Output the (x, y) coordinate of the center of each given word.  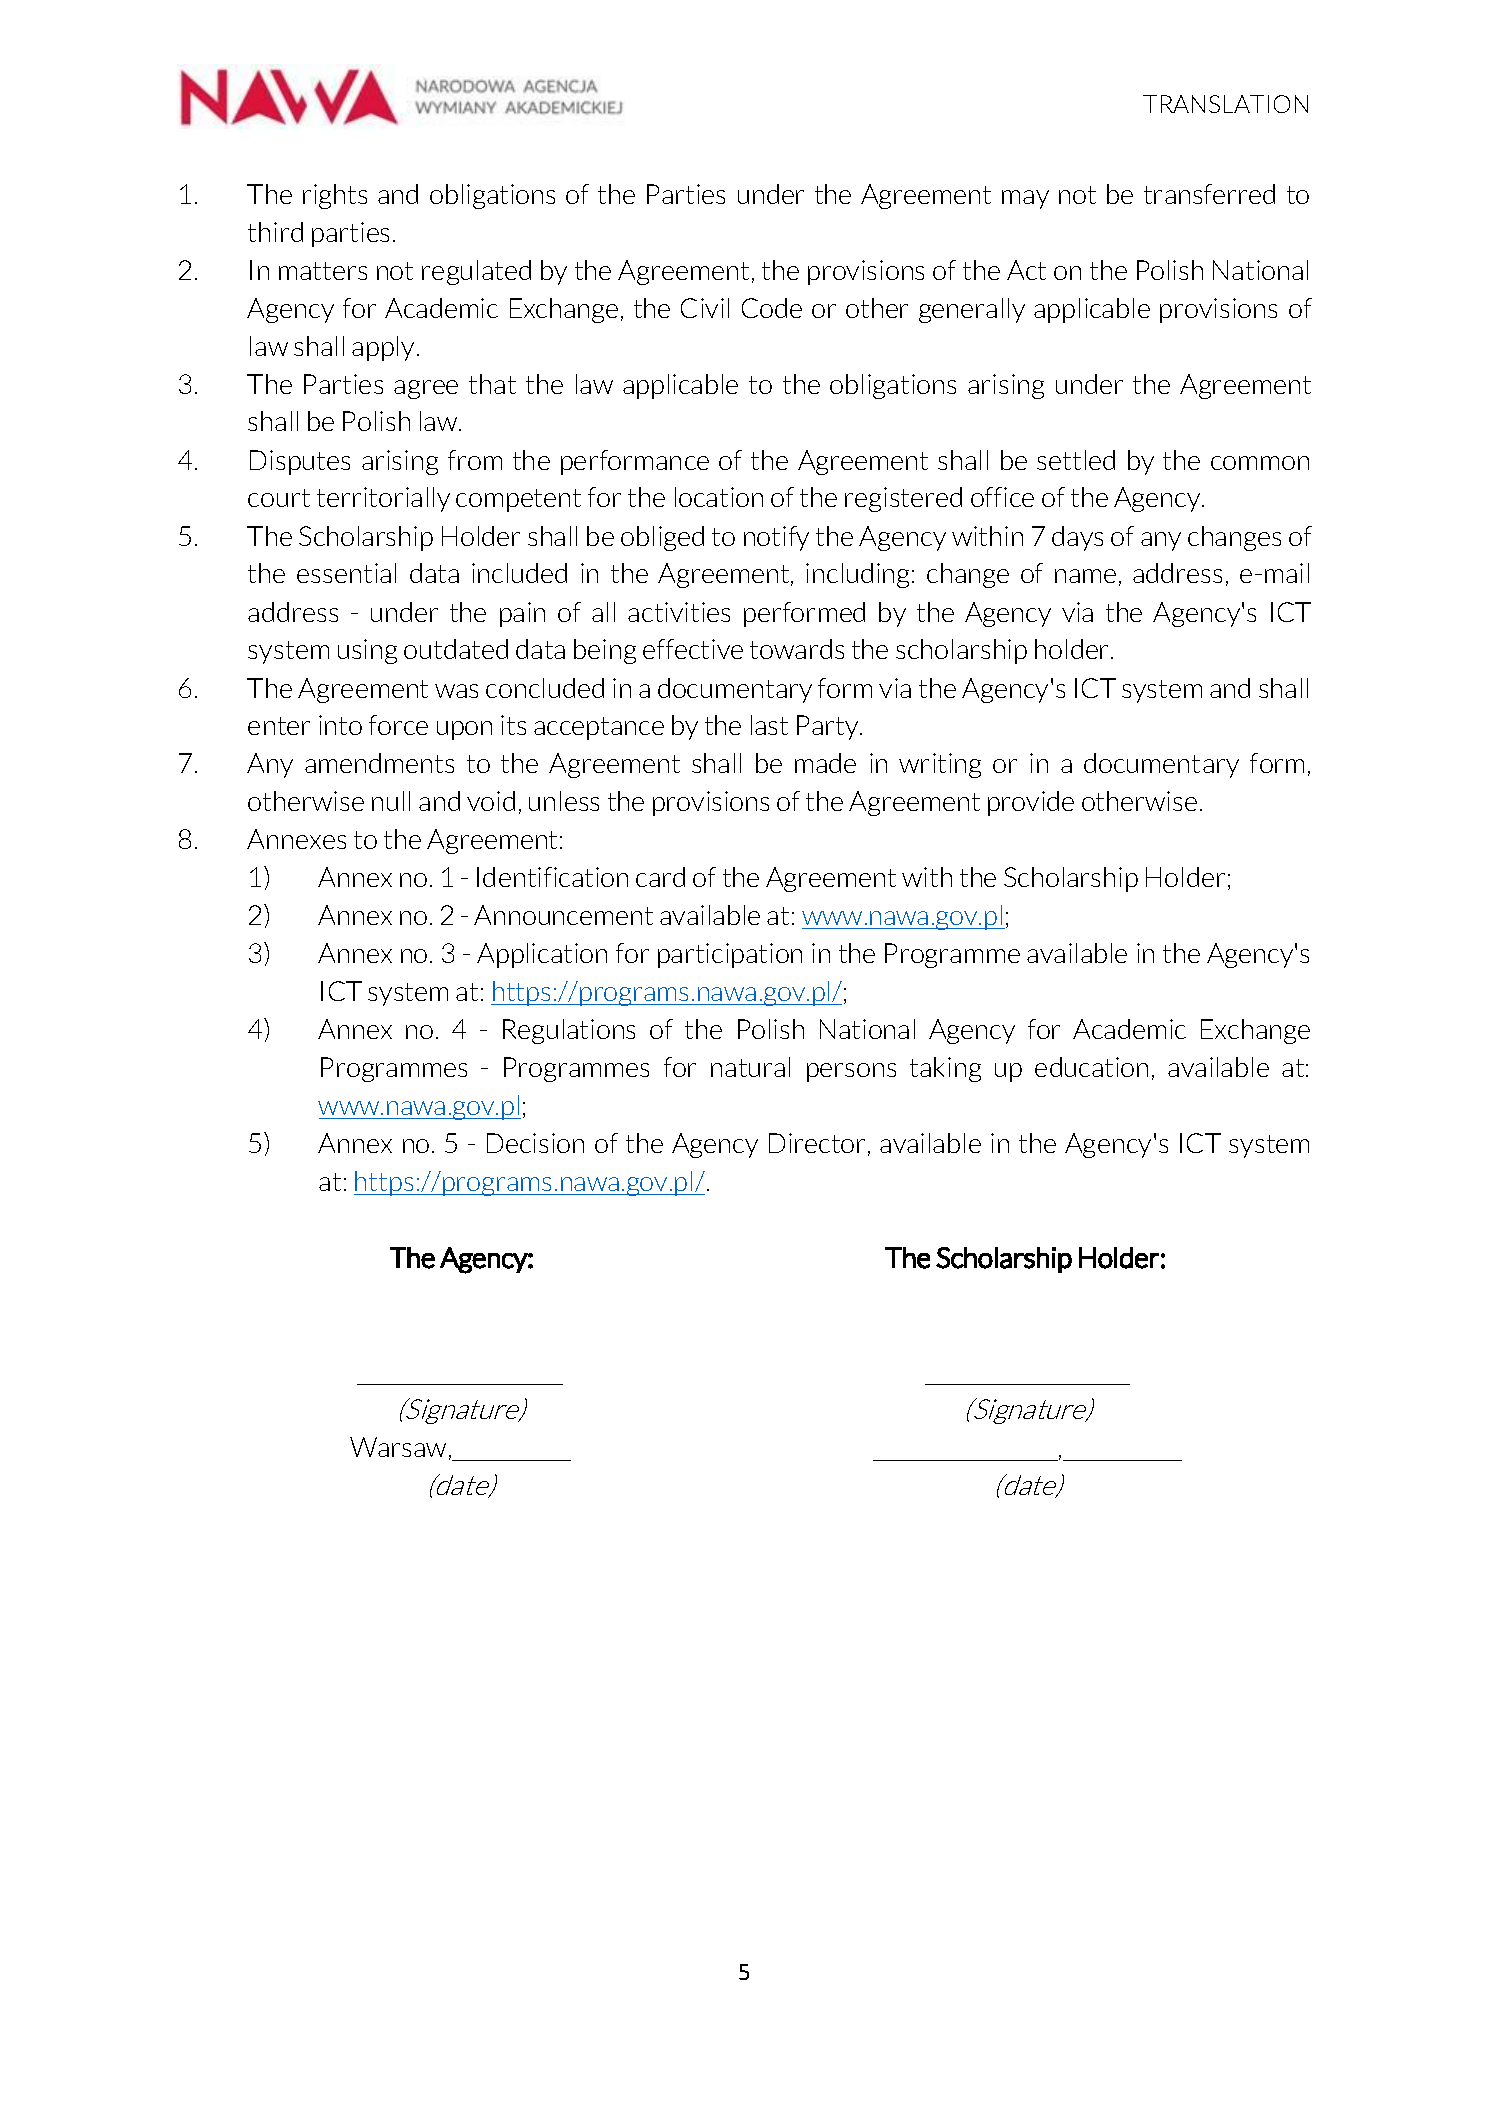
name (1085, 576)
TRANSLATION (1225, 104)
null (391, 801)
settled (1076, 460)
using (367, 651)
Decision (535, 1143)
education (1091, 1067)
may (1025, 199)
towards (797, 649)
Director (817, 1143)
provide (1031, 803)
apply (383, 348)
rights (335, 196)
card (660, 877)
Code (772, 308)
